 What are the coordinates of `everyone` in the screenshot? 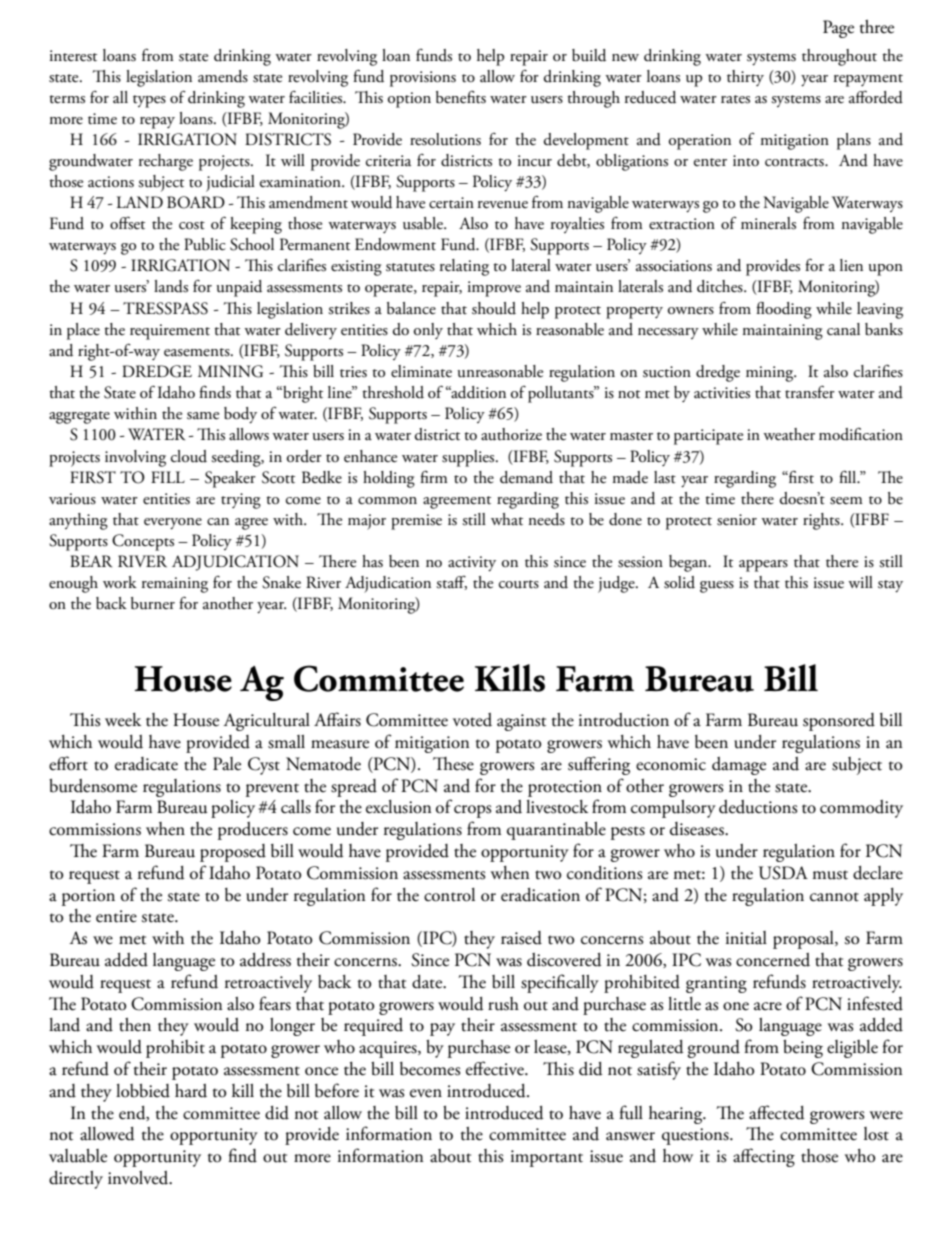 It's located at (173, 523).
